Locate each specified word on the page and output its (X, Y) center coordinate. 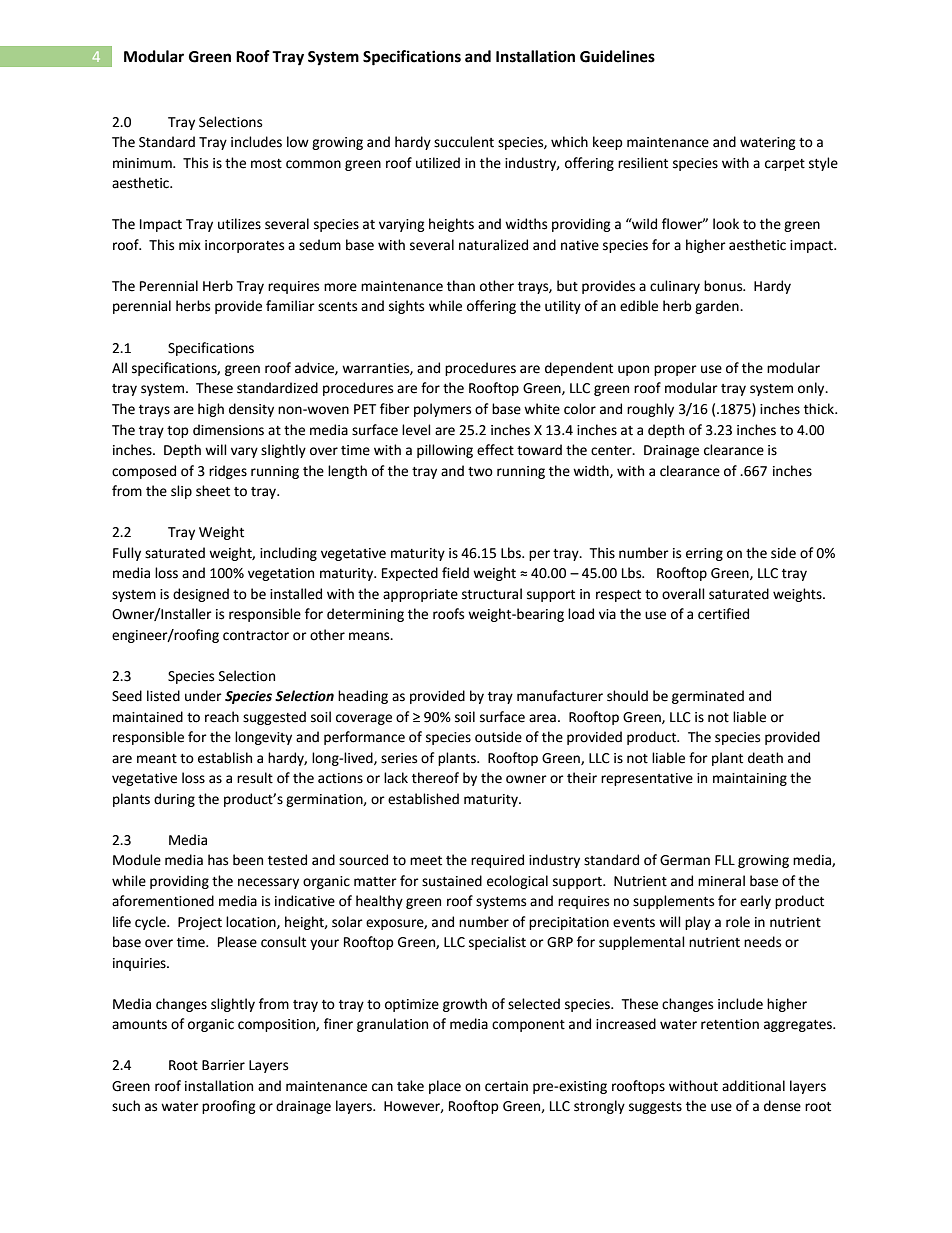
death (765, 758)
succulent (464, 142)
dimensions (228, 430)
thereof (435, 778)
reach (222, 717)
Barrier (223, 1065)
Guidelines (617, 56)
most (266, 164)
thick (820, 409)
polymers (442, 410)
